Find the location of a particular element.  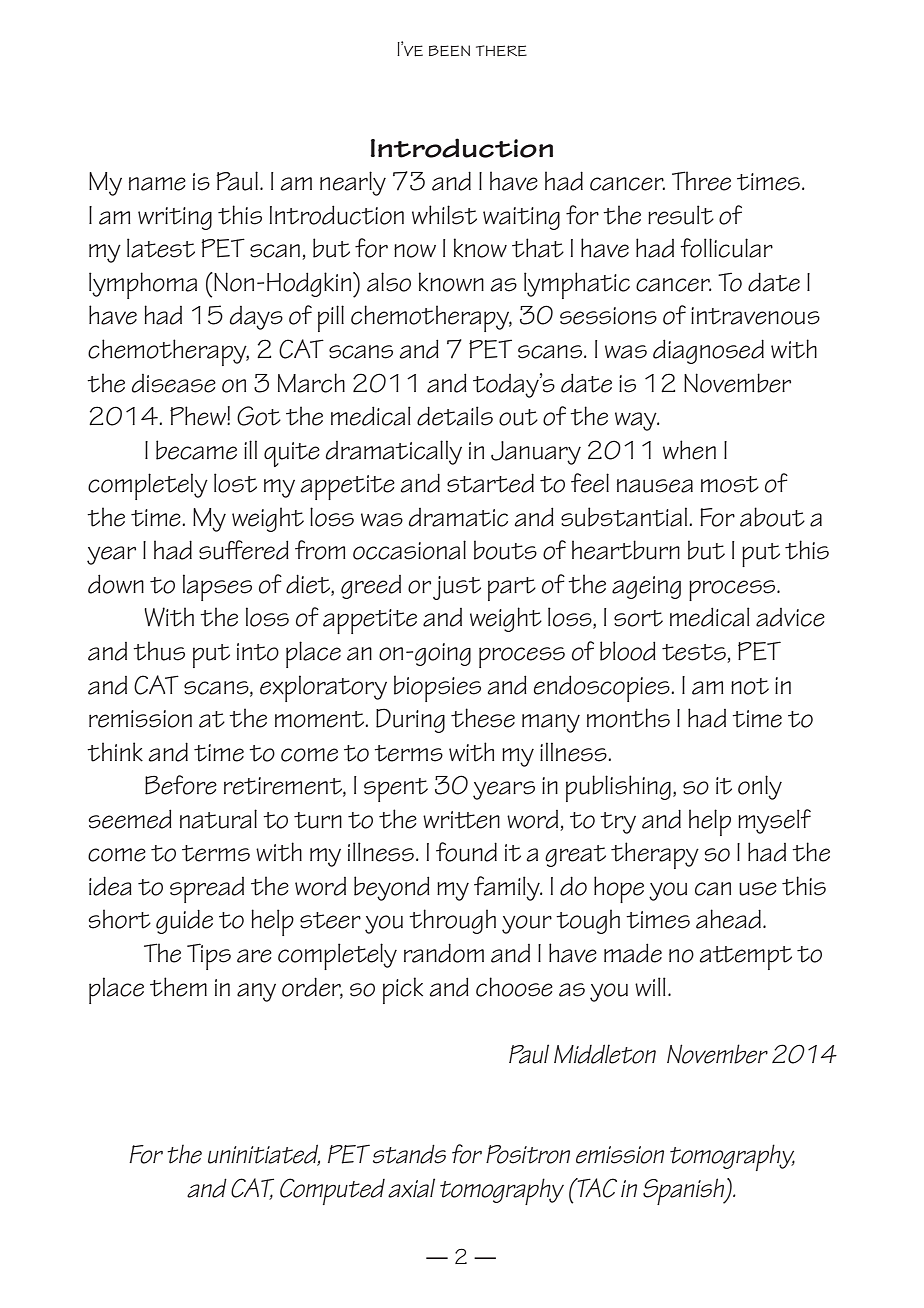

ahead is located at coordinates (728, 919).
